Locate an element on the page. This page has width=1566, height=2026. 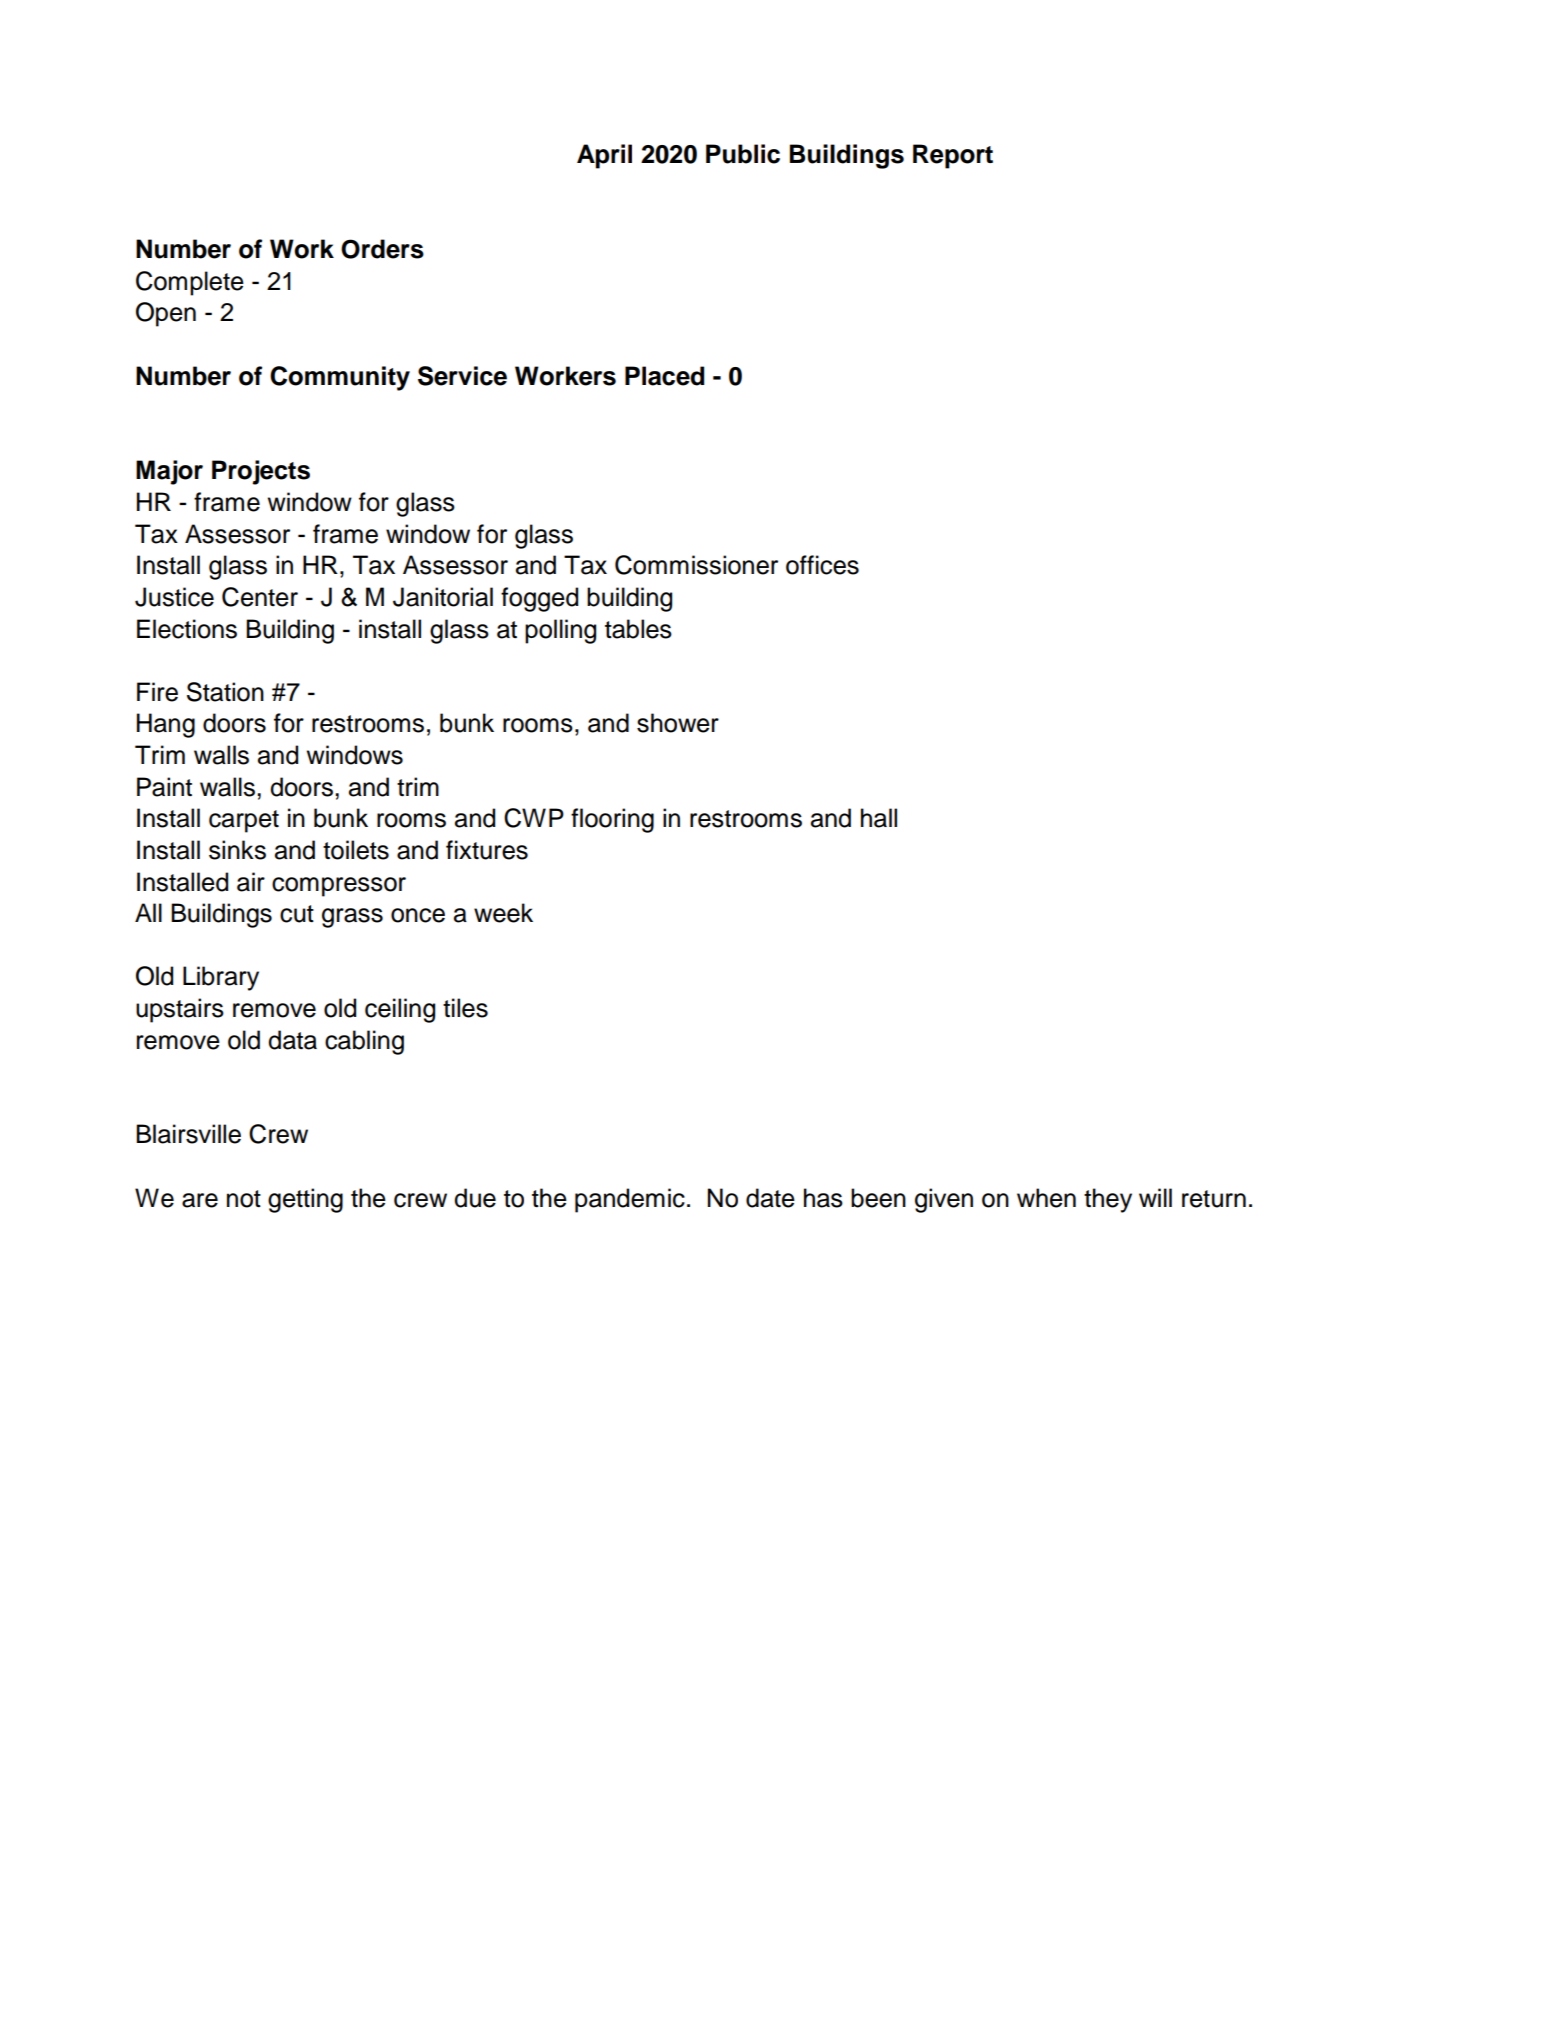
flooring is located at coordinates (612, 820).
